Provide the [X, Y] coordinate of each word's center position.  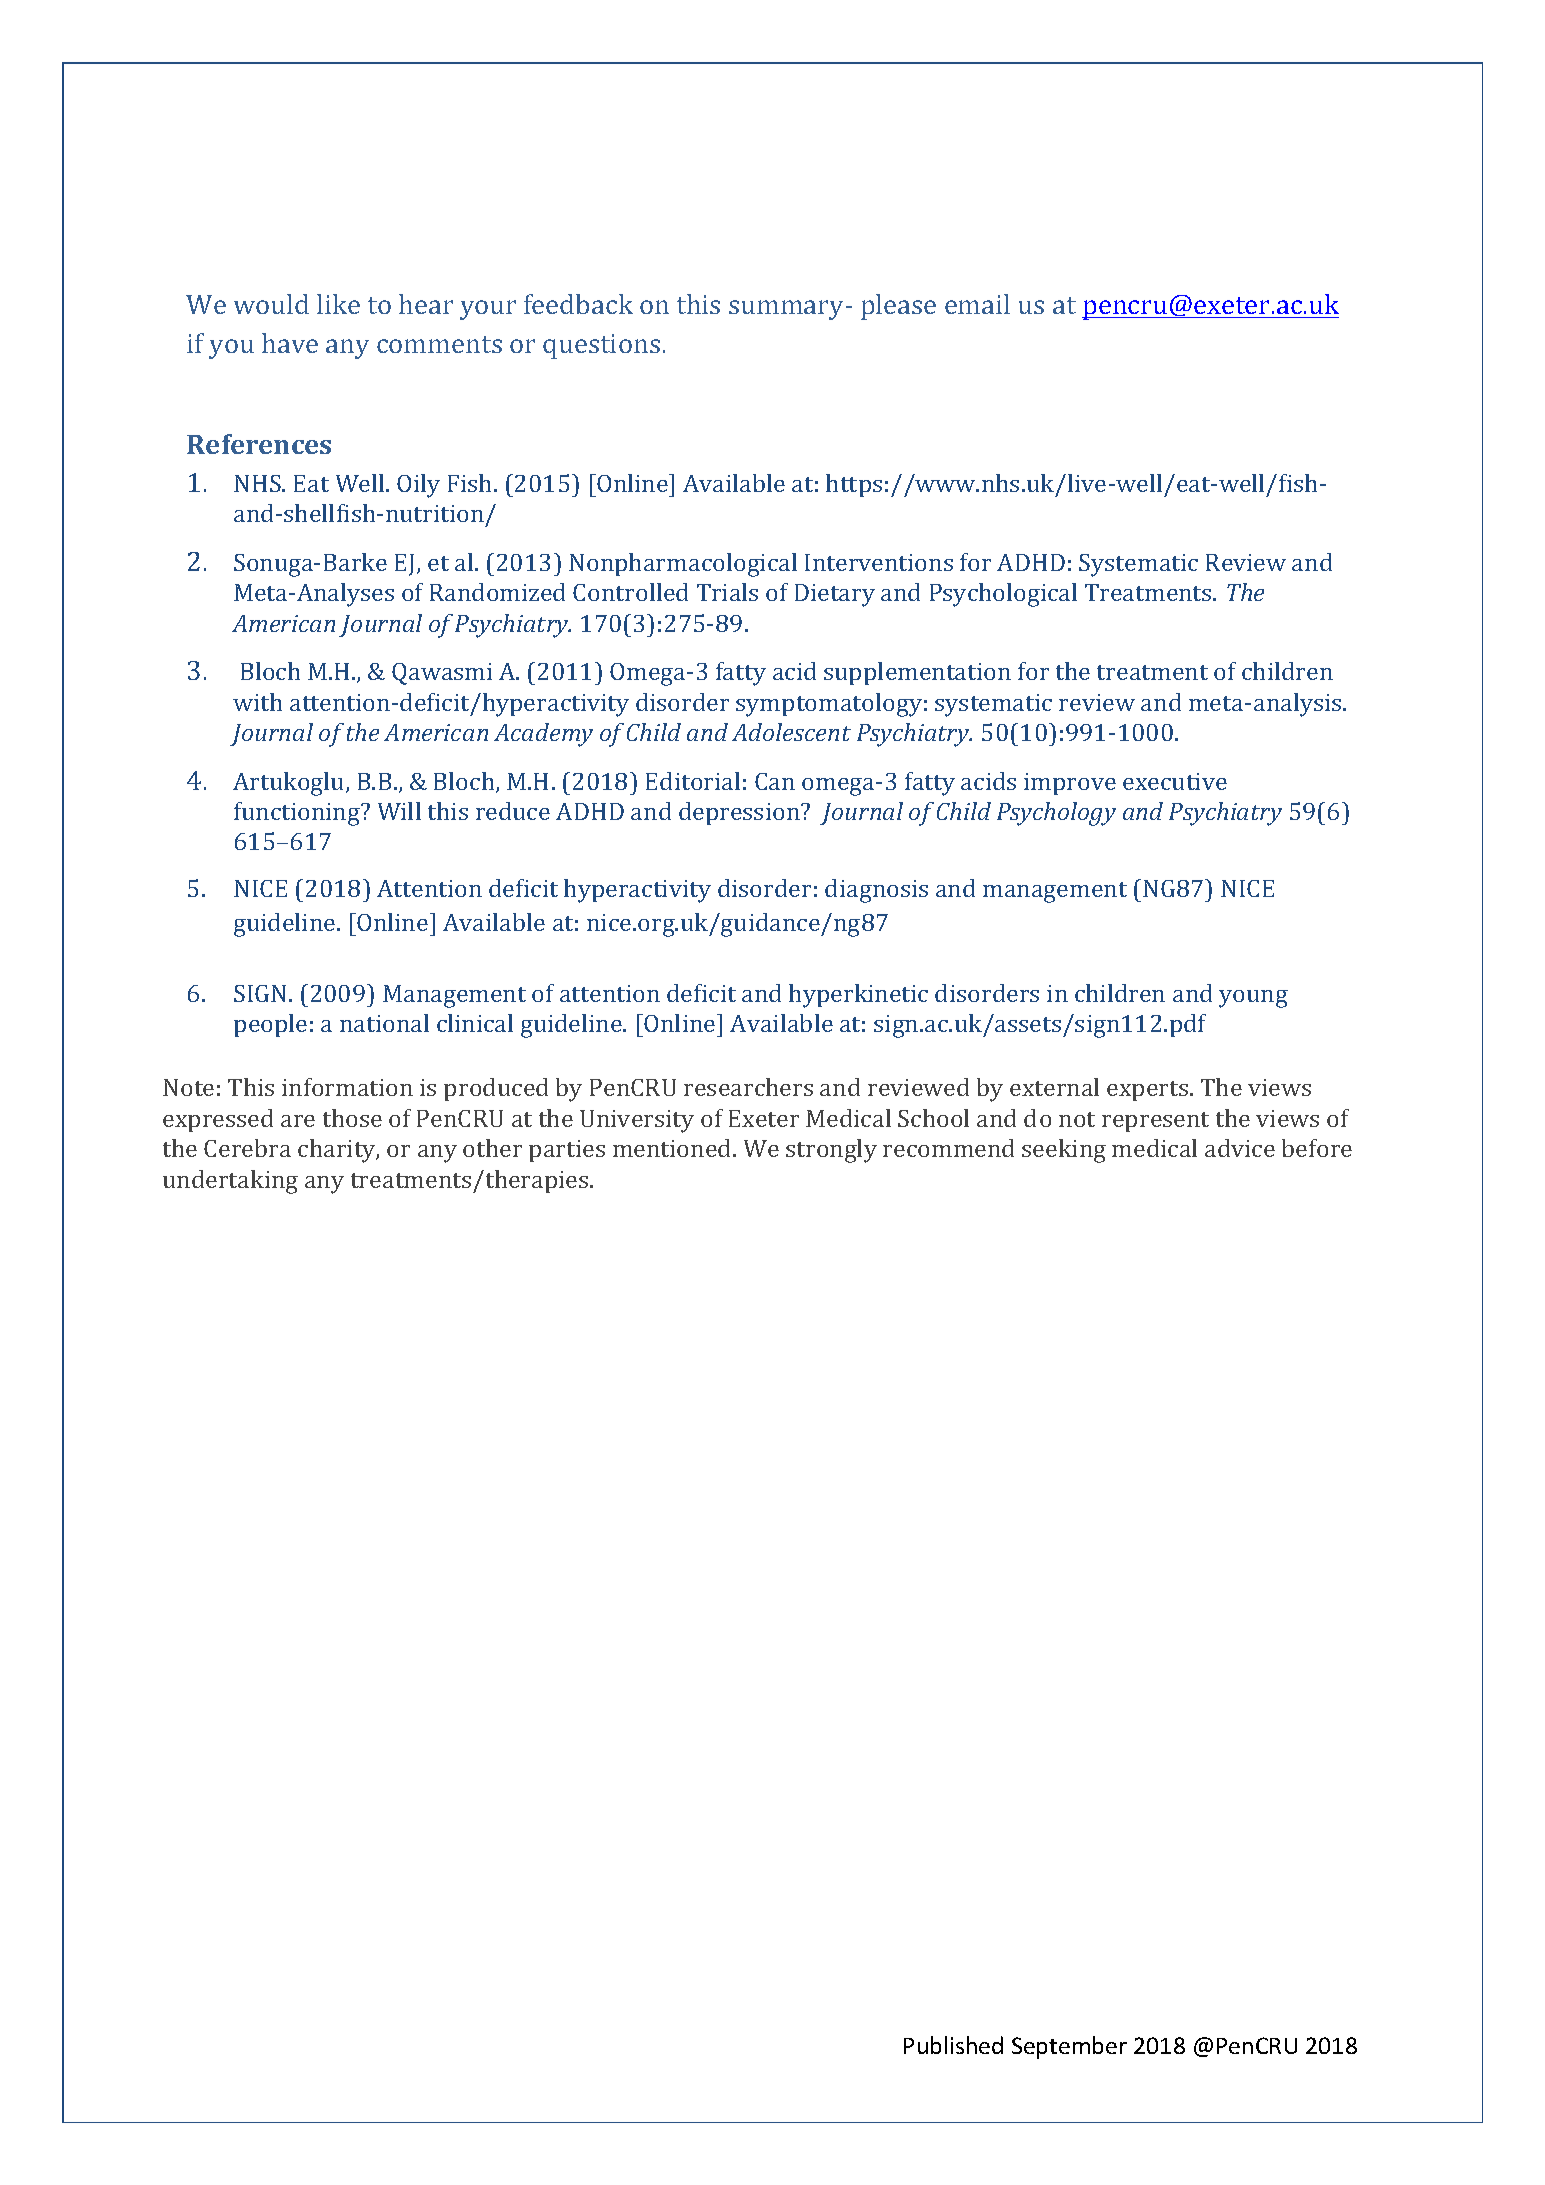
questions [601, 346]
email [977, 304]
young [1253, 999]
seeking [1064, 1151]
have [290, 343]
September [1069, 2047]
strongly [831, 1151]
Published [953, 2045]
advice [1240, 1148]
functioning [298, 814]
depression [740, 813]
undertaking [230, 1182]
